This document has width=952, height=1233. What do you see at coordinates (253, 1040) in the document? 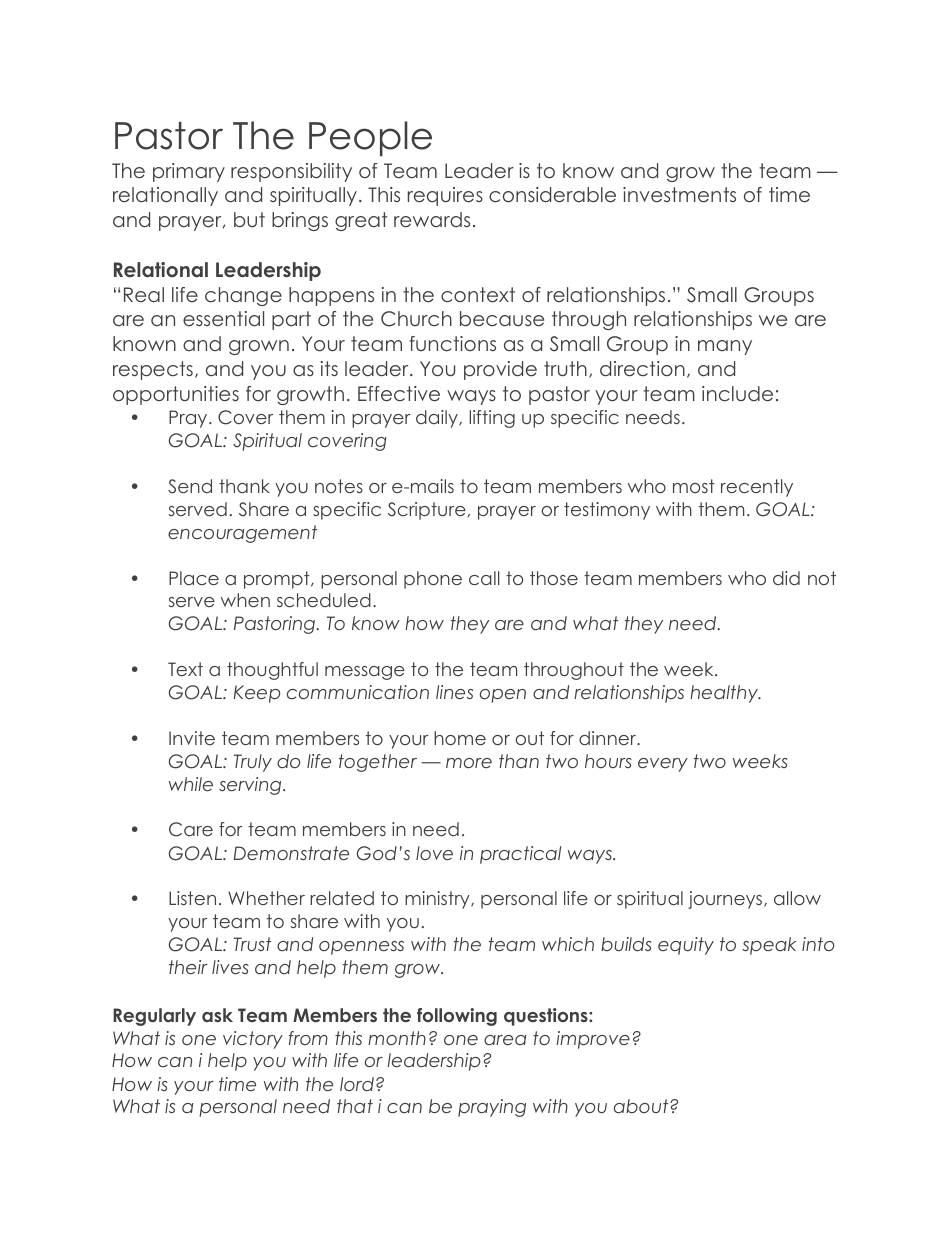
I see `victory` at bounding box center [253, 1040].
